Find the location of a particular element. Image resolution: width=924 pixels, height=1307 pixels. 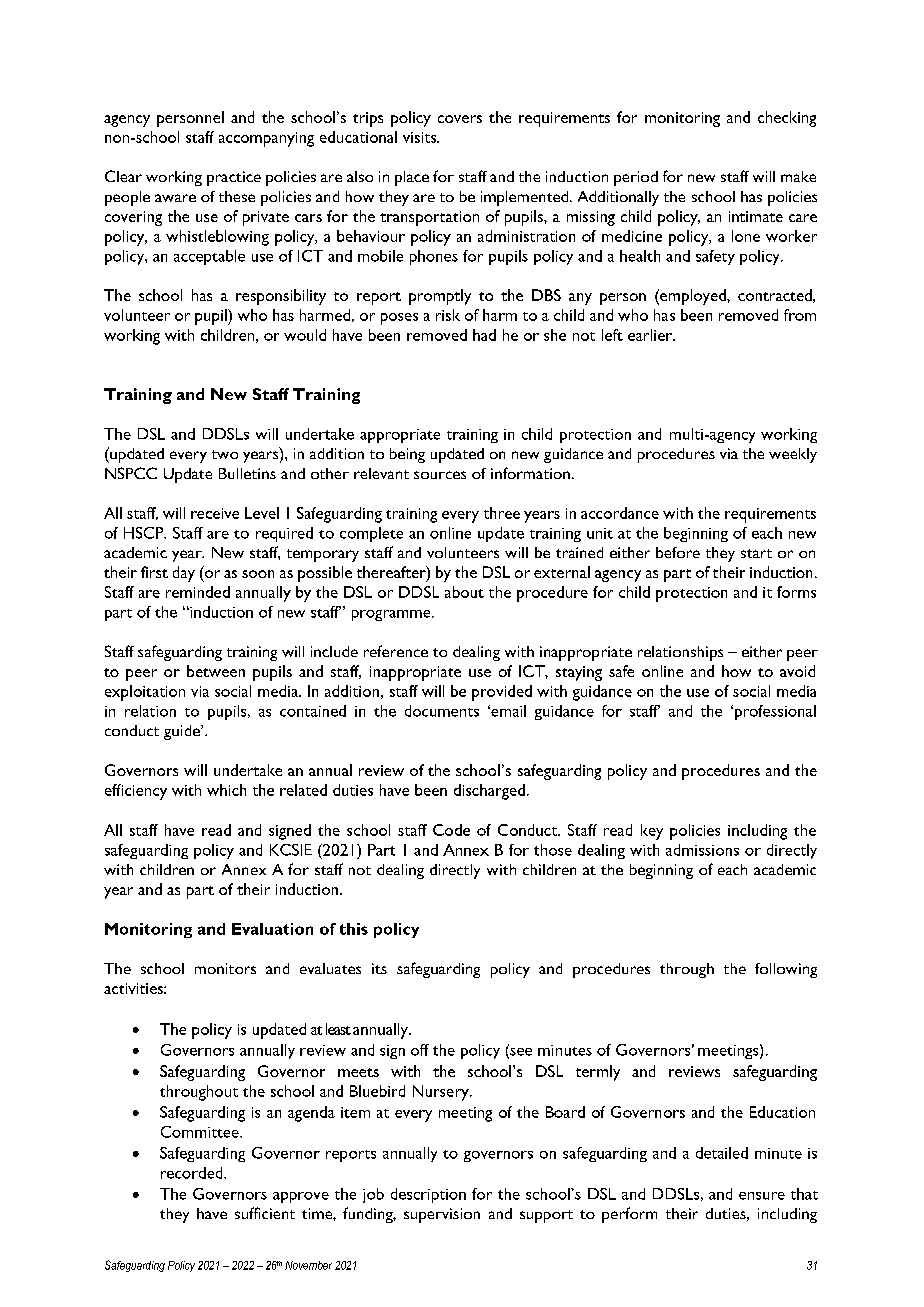

practice is located at coordinates (234, 178).
